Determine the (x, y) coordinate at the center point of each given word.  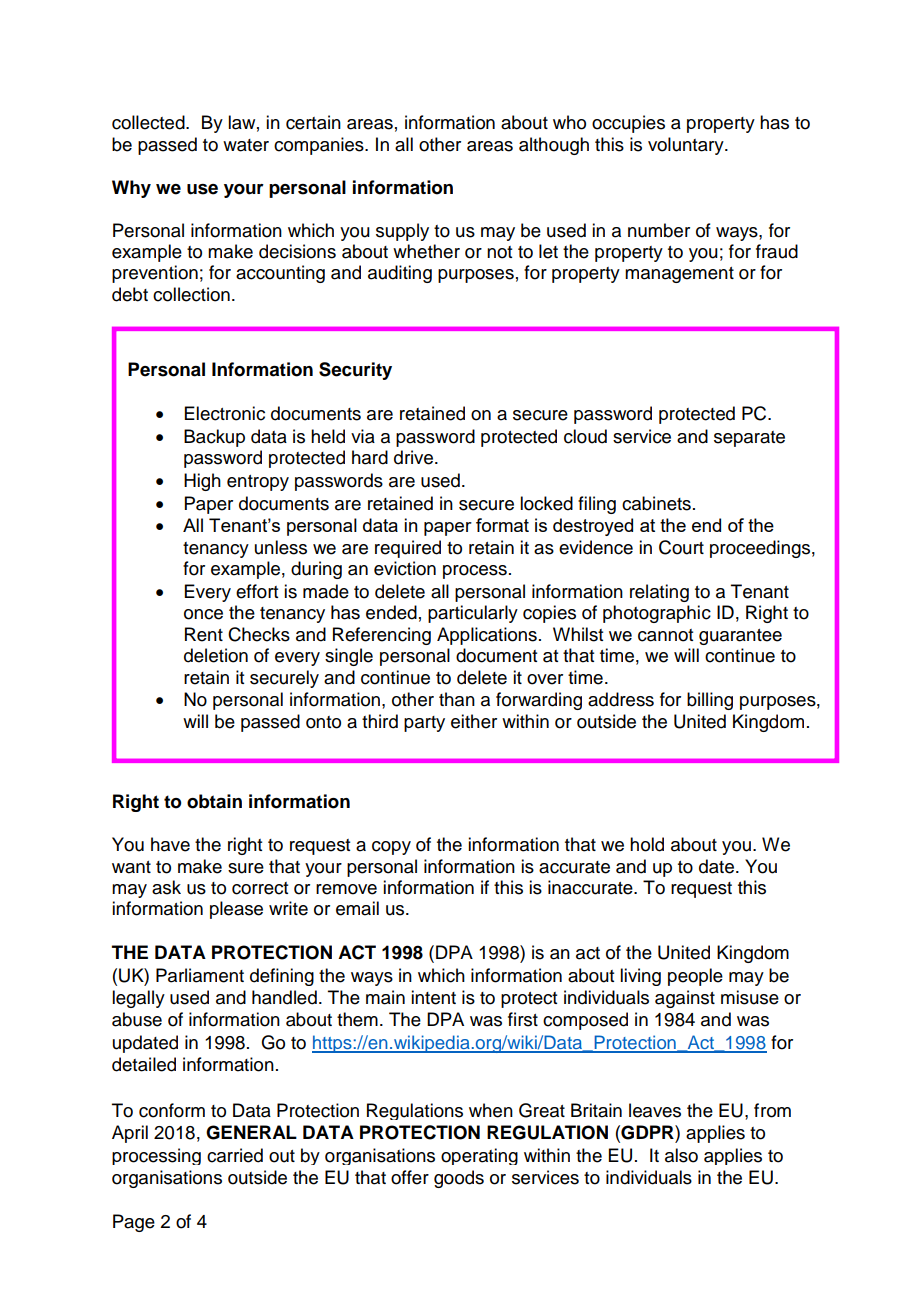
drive (413, 457)
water (246, 145)
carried (235, 1155)
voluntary (687, 146)
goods (459, 1179)
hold (647, 844)
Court (681, 547)
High (202, 482)
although (554, 146)
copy (391, 848)
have (170, 844)
